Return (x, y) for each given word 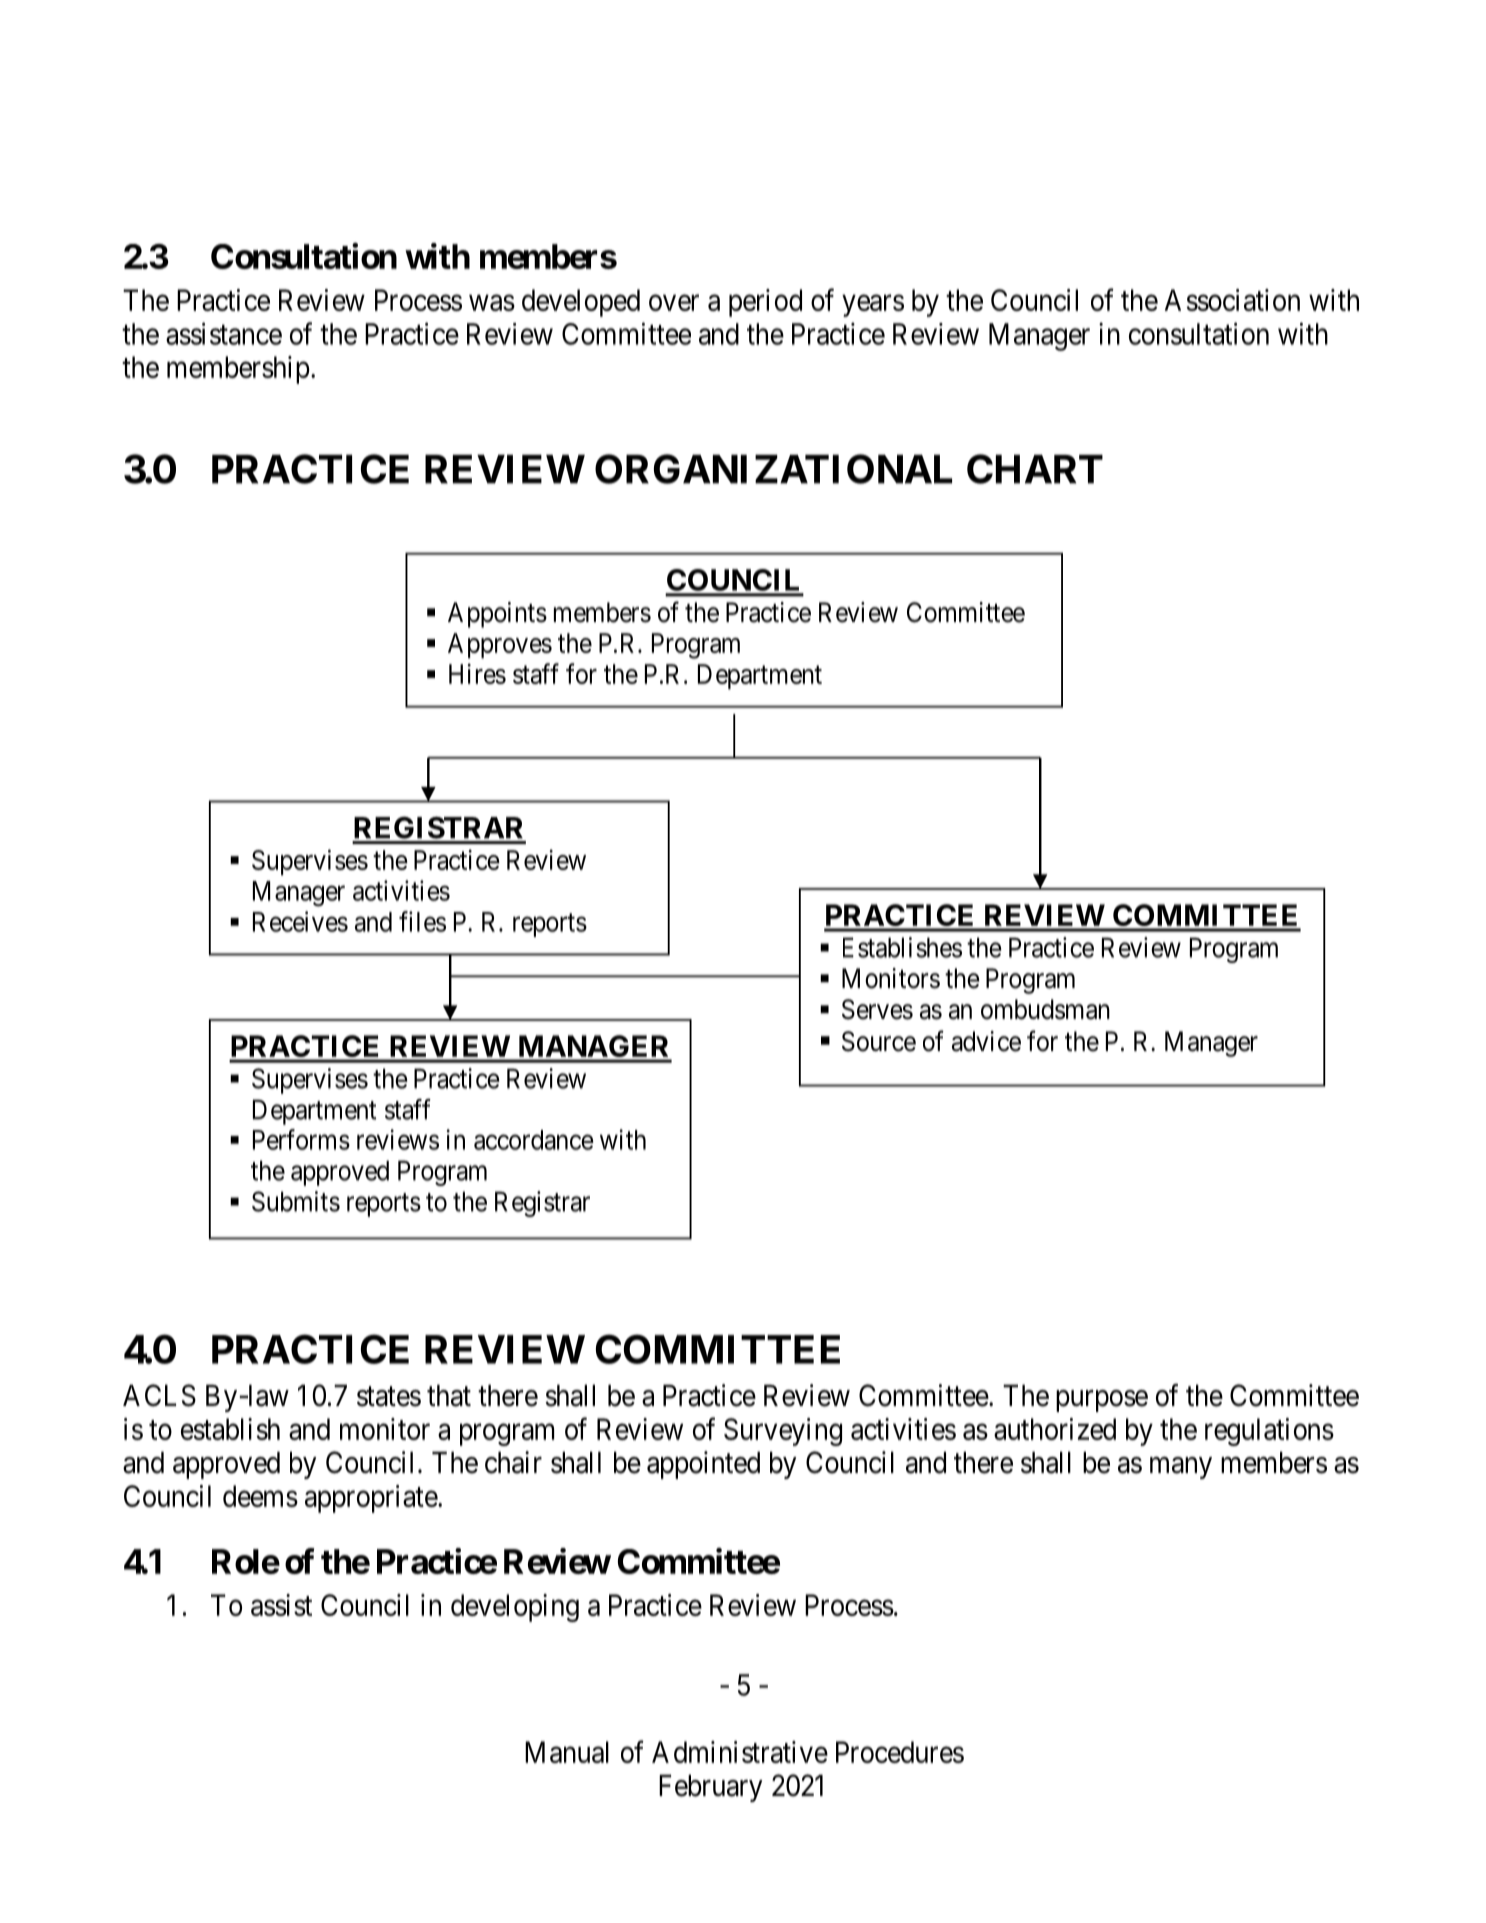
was (492, 303)
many (1181, 1468)
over (674, 303)
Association (1232, 300)
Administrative (740, 1752)
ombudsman (1045, 1009)
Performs (301, 1139)
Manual (567, 1752)
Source (879, 1041)
